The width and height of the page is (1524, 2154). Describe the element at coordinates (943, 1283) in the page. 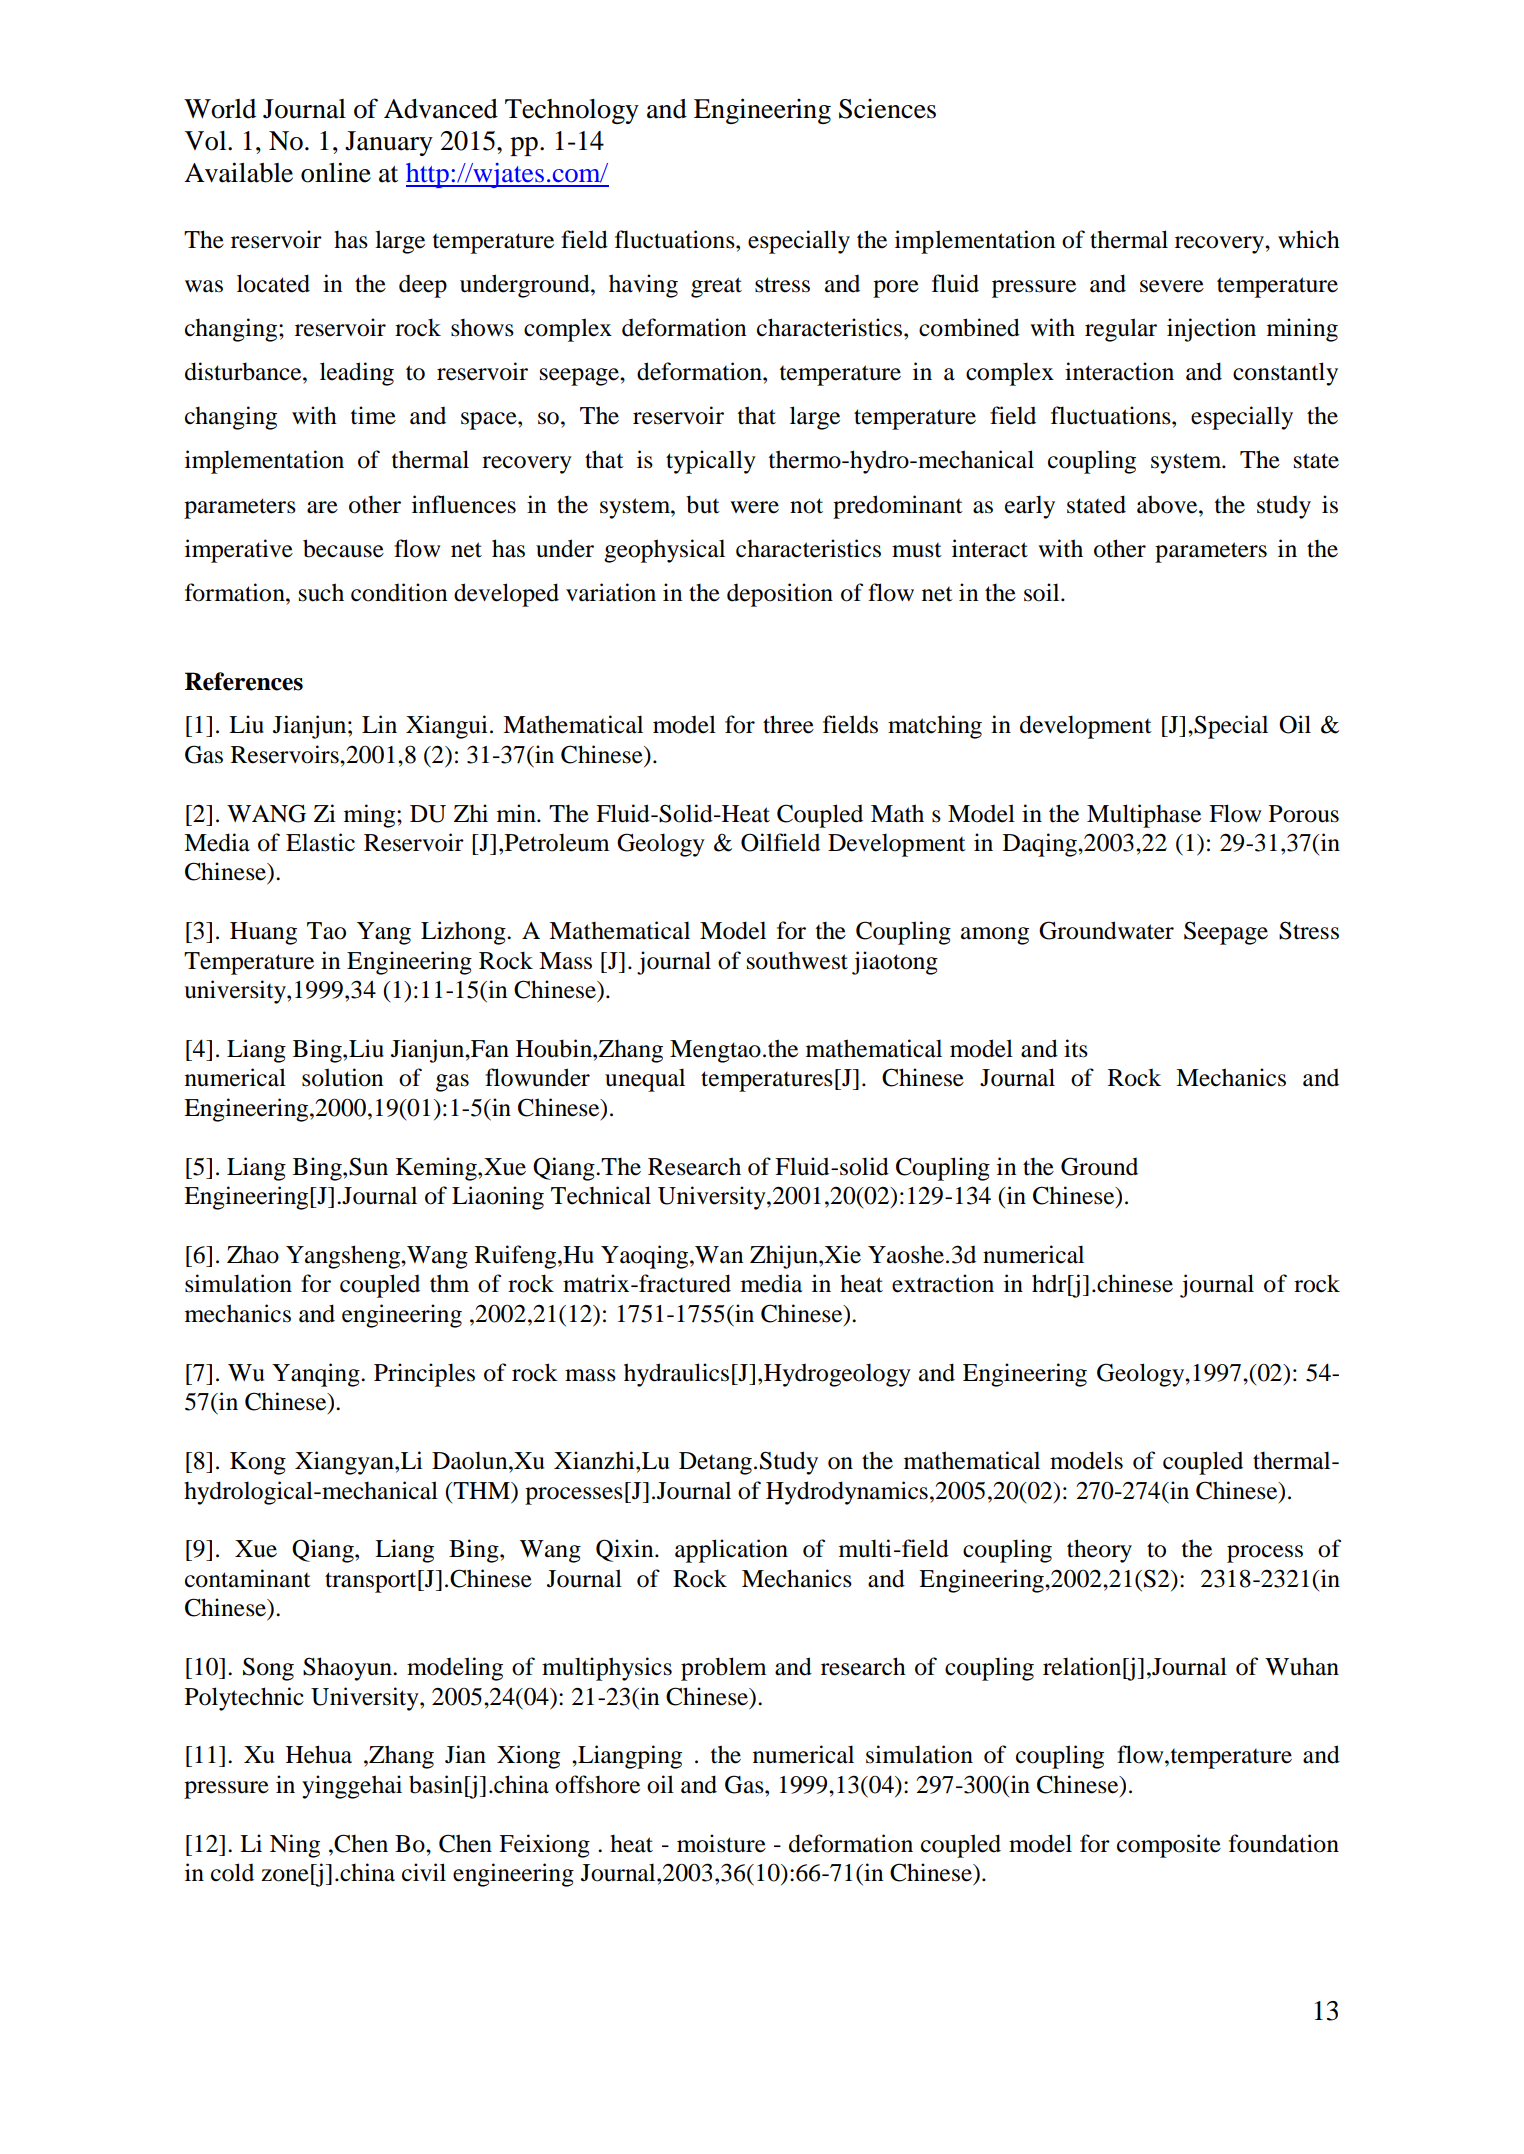

I see `extraction` at that location.
